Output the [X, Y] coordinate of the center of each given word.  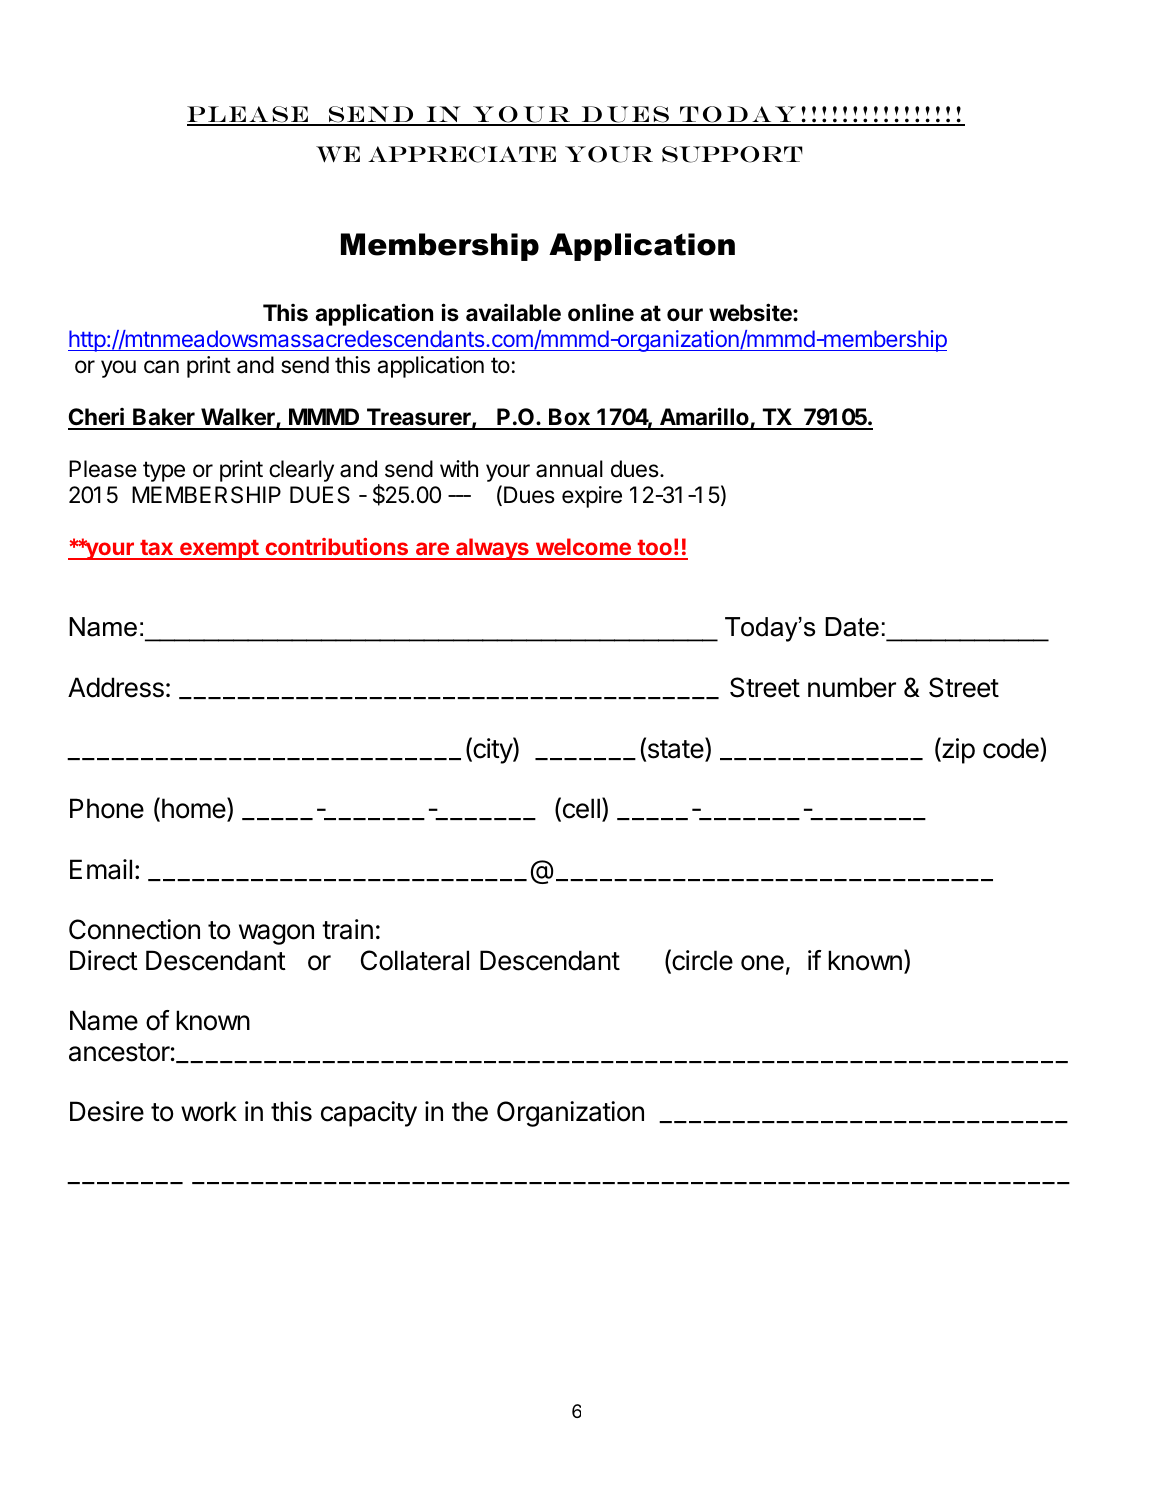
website [751, 312]
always [492, 549]
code [1011, 748]
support [732, 154]
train [347, 929]
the [470, 1111]
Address [116, 687]
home [195, 809]
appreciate [462, 154]
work [209, 1111]
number [852, 687]
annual [569, 469]
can [161, 367]
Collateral [415, 960]
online [601, 312]
